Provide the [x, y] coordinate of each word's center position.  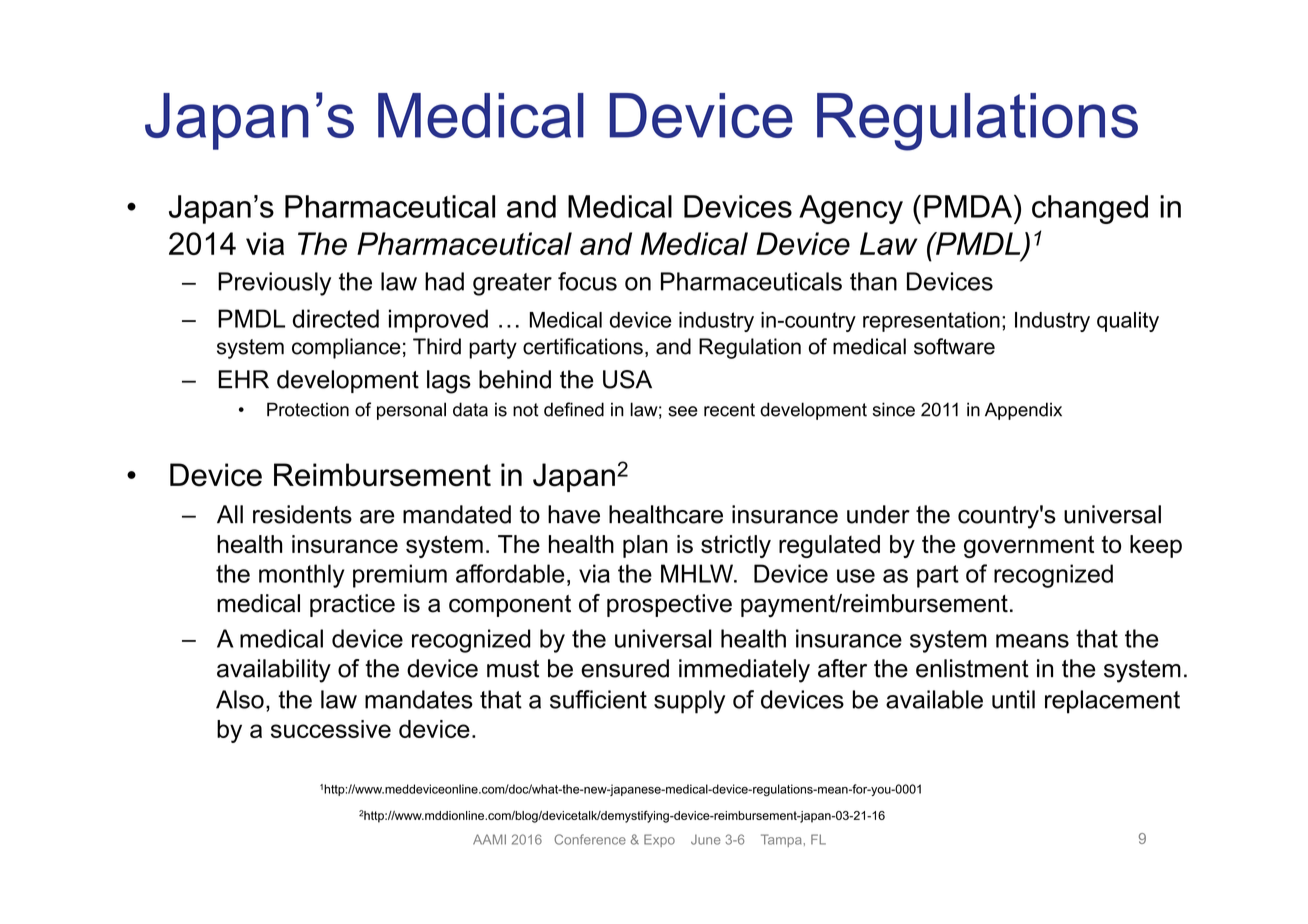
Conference [590, 839]
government [1029, 546]
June [706, 839]
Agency [851, 209]
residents [302, 514]
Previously [274, 284]
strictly [736, 546]
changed [1090, 209]
